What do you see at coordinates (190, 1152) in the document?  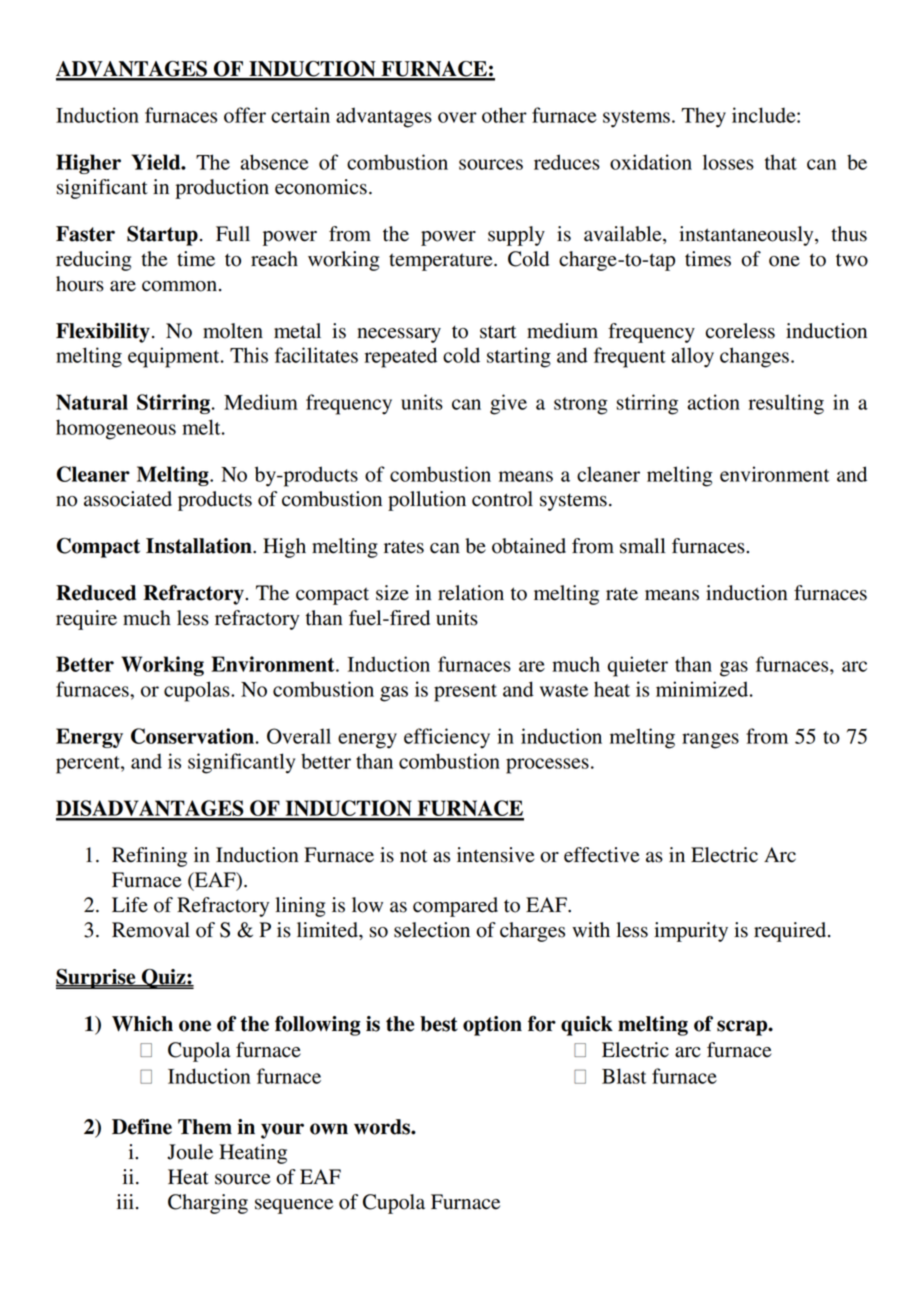 I see `Joule` at bounding box center [190, 1152].
